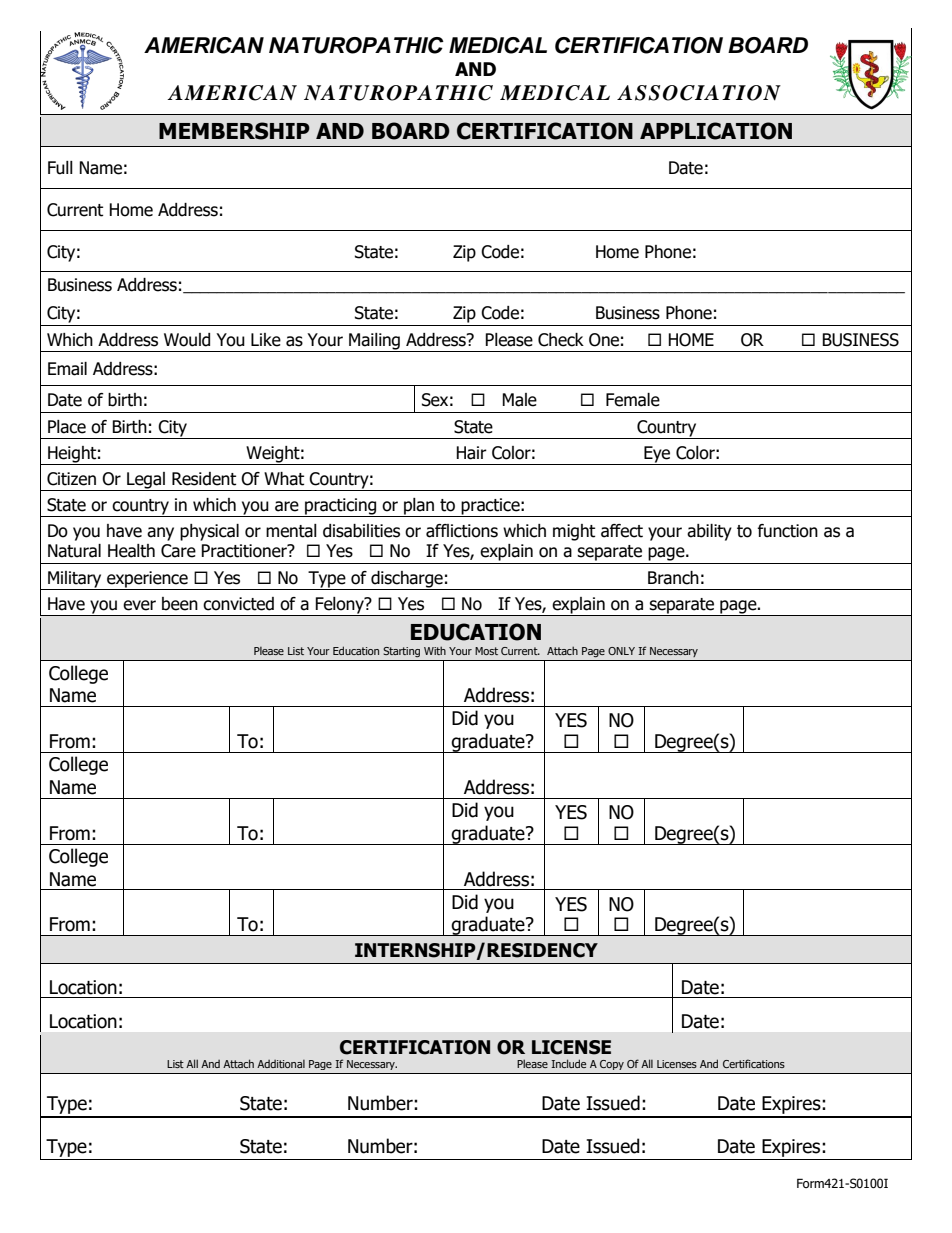 The height and width of the page is (1233, 952). Describe the element at coordinates (471, 453) in the page. I see `Hair` at that location.
